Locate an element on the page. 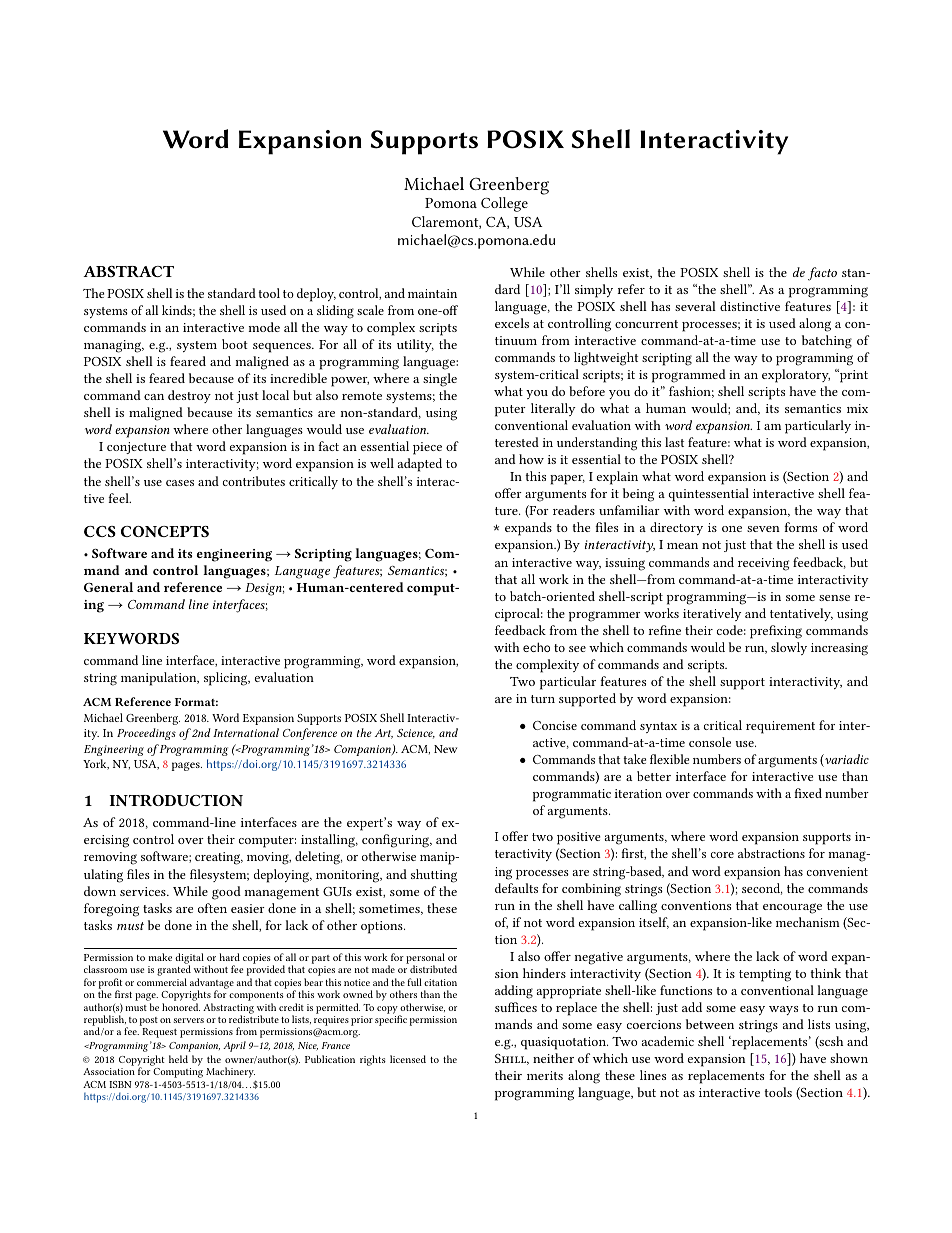 The image size is (952, 1233). destroy is located at coordinates (189, 396).
